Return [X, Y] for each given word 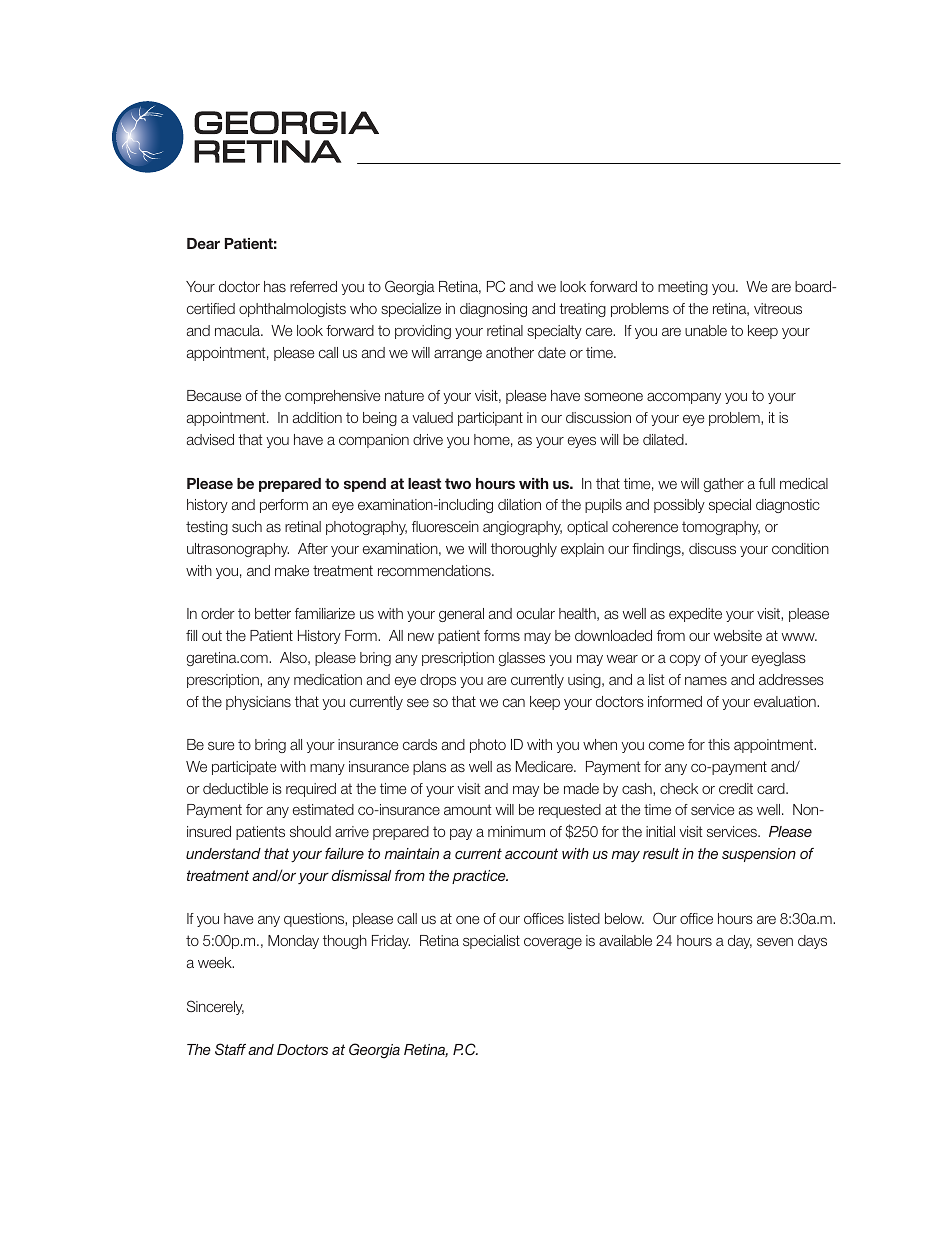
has [275, 286]
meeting [683, 288]
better [273, 613]
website [738, 635]
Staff [230, 1049]
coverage [553, 943]
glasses [522, 659]
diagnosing [493, 310]
